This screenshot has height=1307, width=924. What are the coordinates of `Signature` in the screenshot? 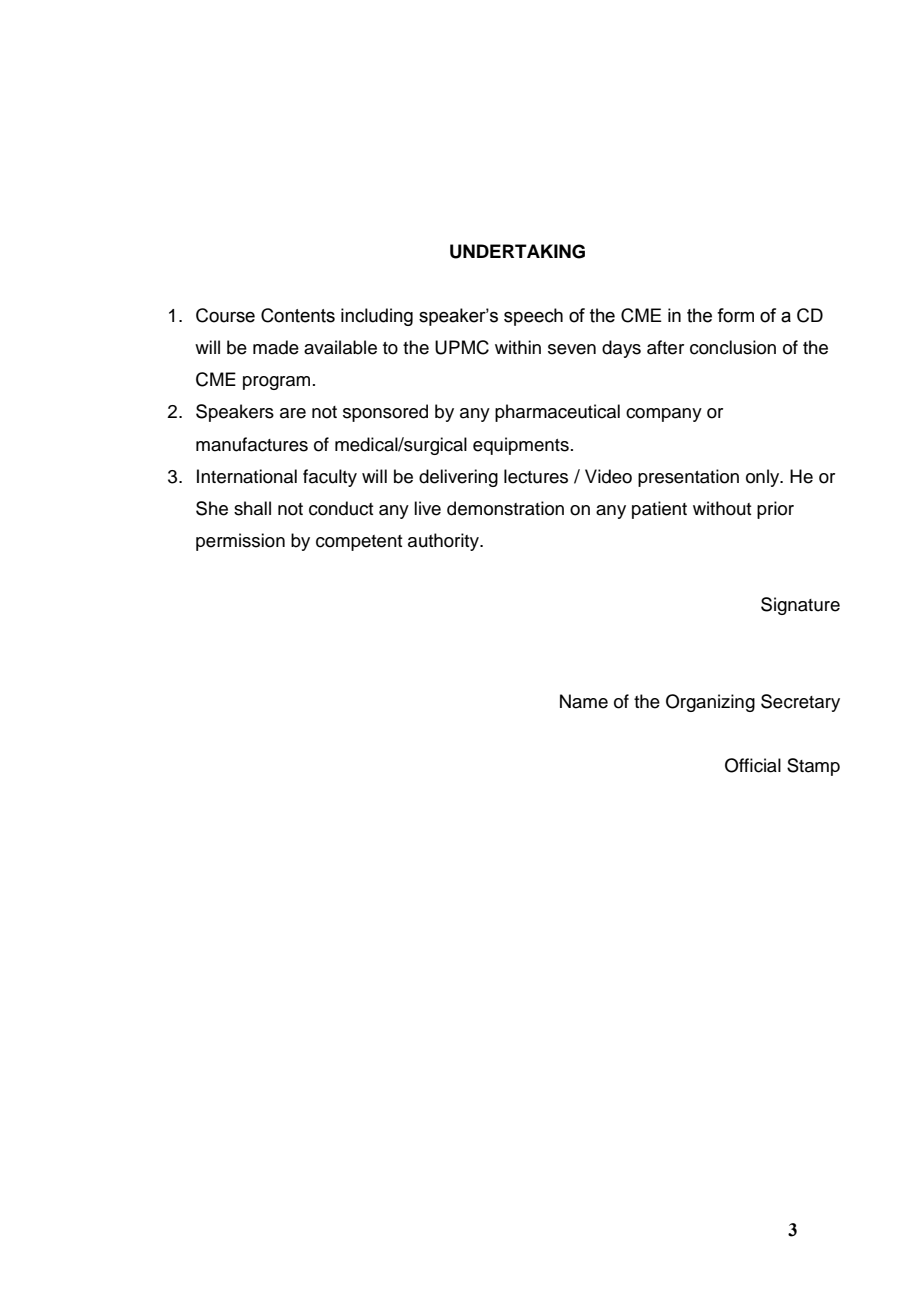 It's located at (800, 606).
